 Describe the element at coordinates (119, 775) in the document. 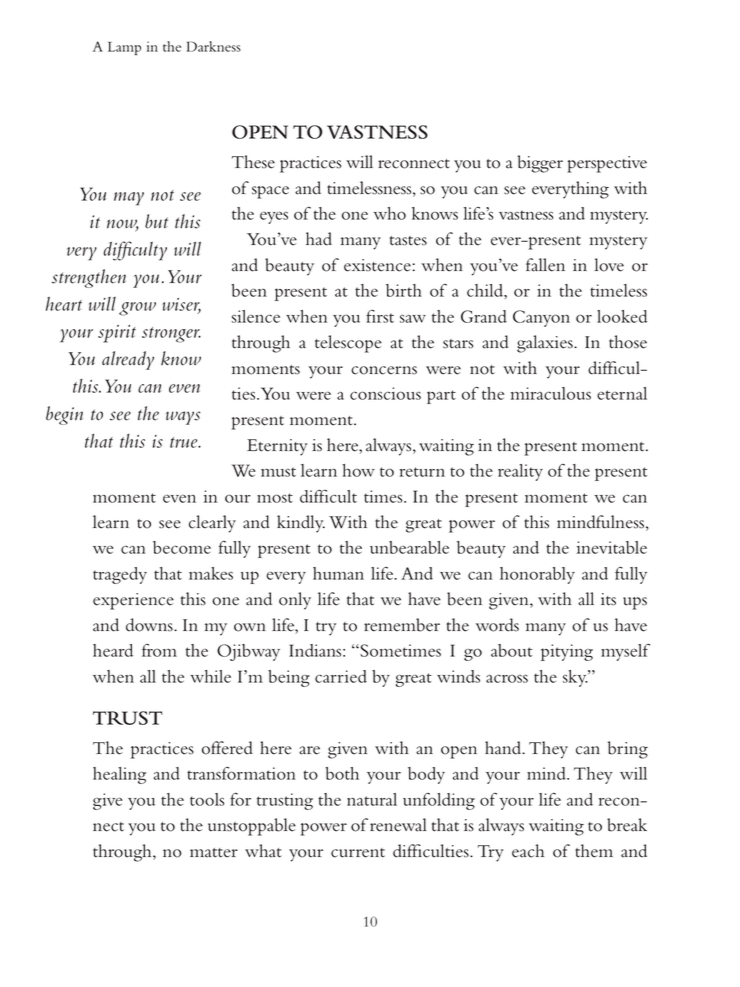

I see `healing` at that location.
